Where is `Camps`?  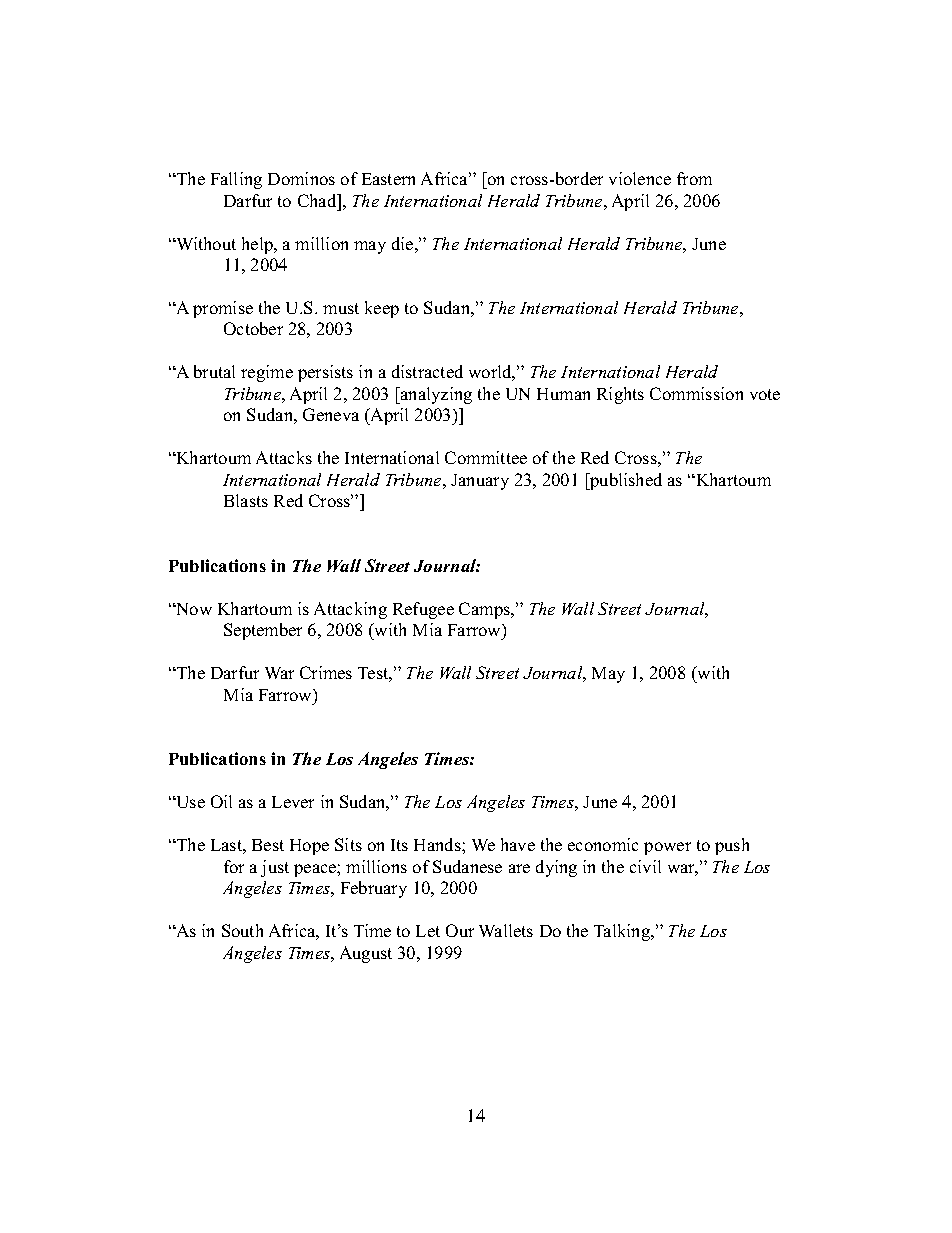
Camps is located at coordinates (486, 610).
